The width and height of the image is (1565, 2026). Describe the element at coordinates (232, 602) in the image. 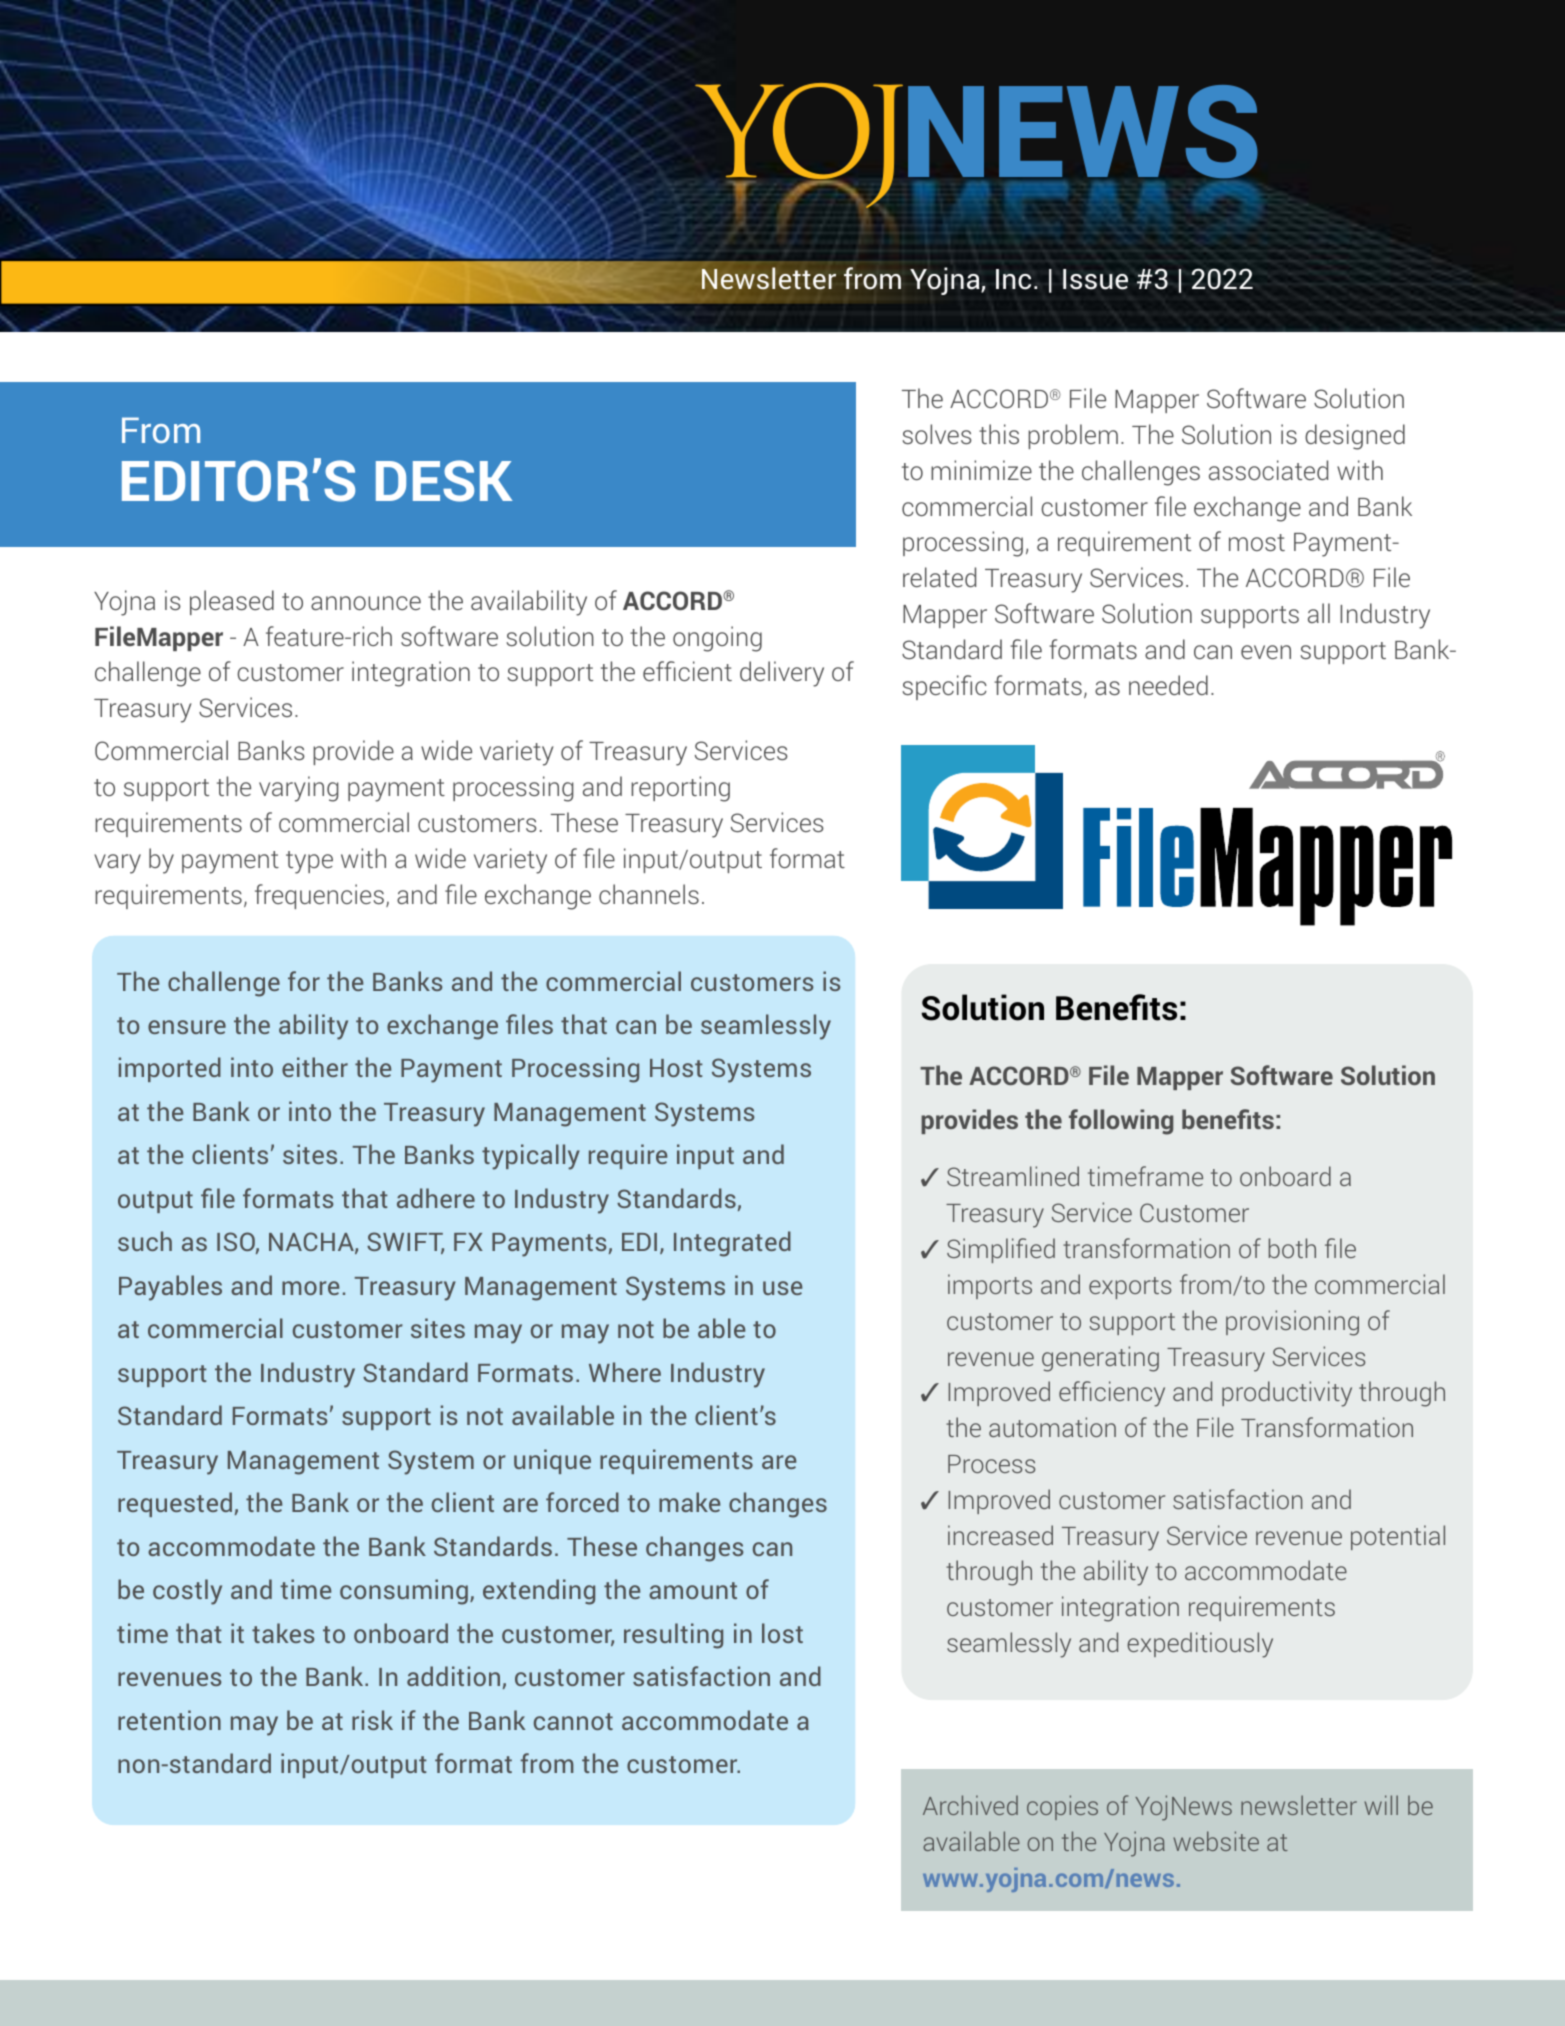

I see `pleased` at that location.
